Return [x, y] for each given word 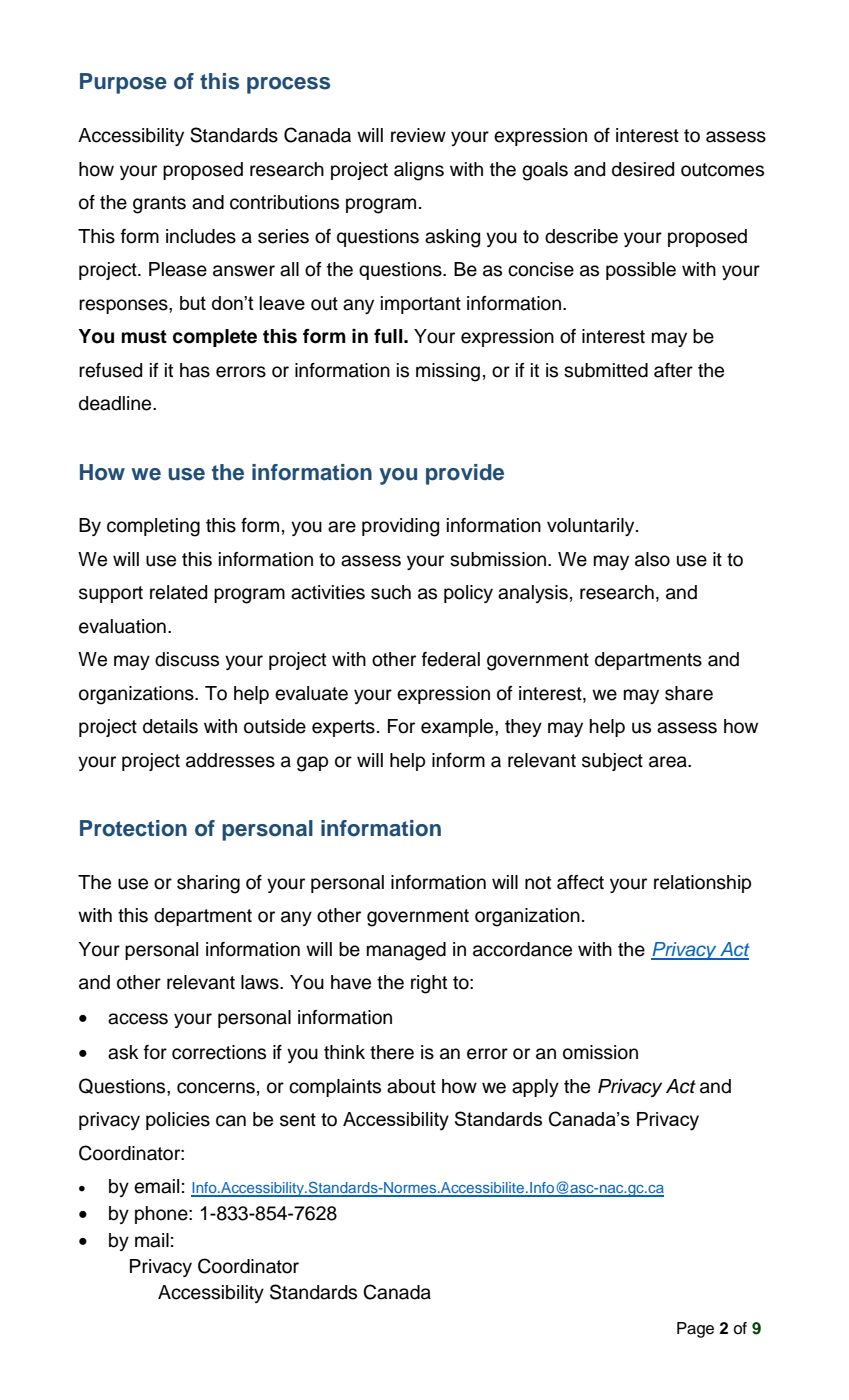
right [429, 984]
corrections [219, 1052]
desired [643, 169]
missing [448, 372]
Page [695, 1330]
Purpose [123, 83]
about [411, 1086]
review [418, 135]
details [170, 726]
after [673, 370]
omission [600, 1052]
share [689, 693]
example [458, 728]
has [195, 370]
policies [178, 1121]
